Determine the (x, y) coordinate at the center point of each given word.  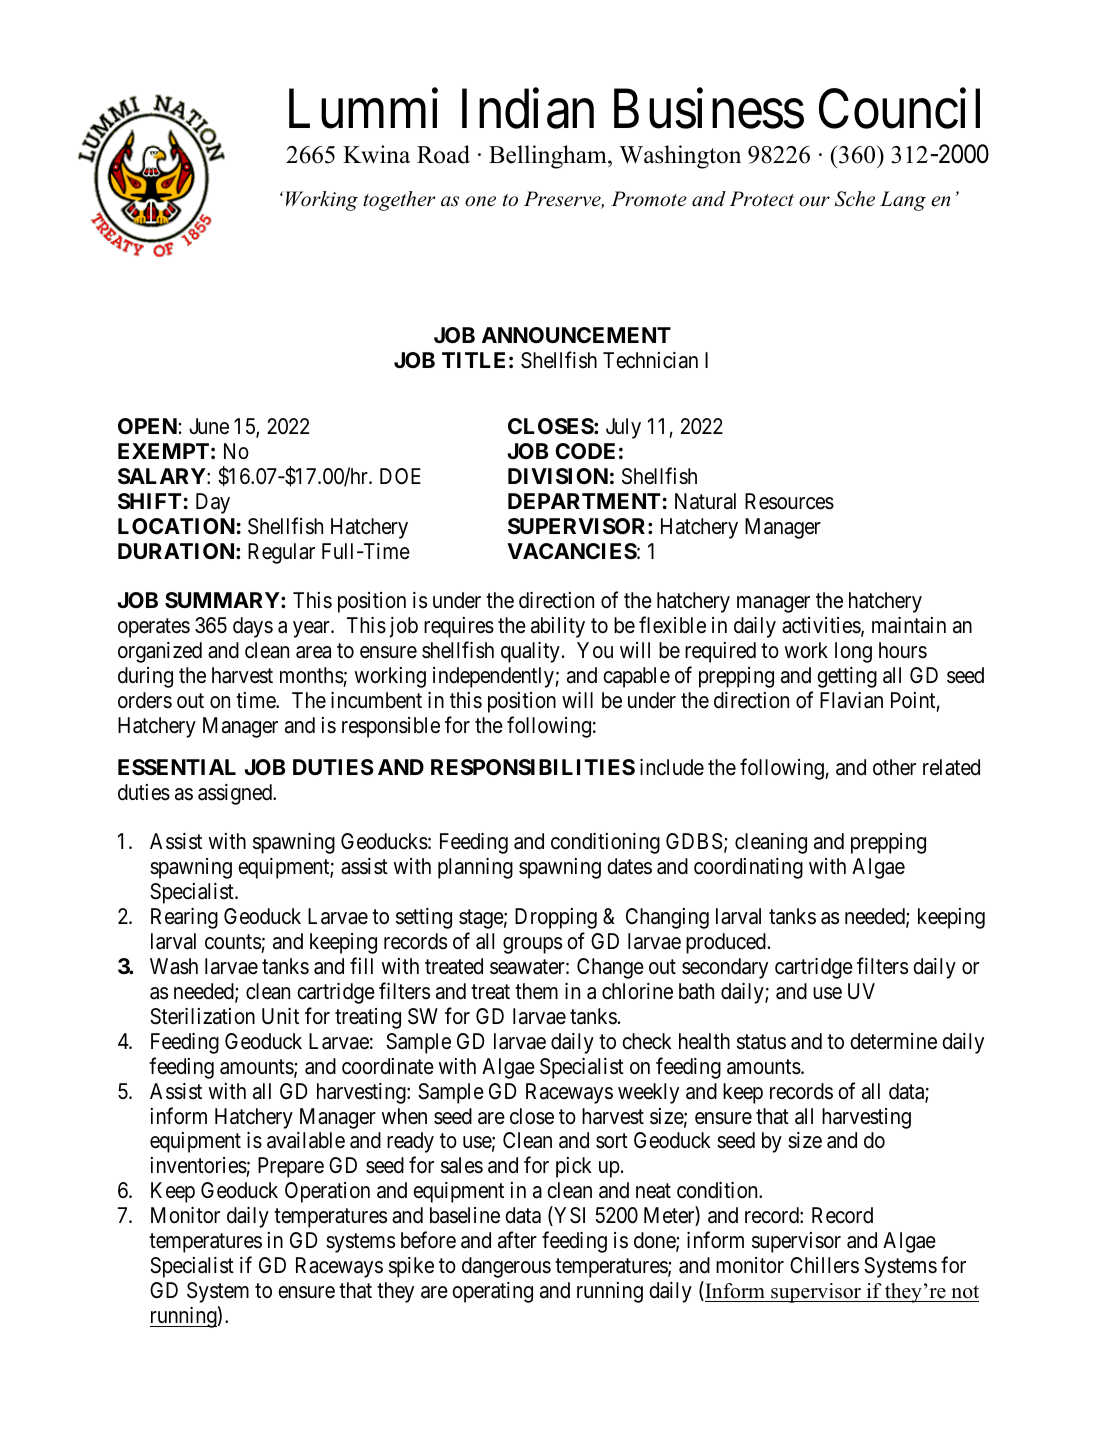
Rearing (184, 918)
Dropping (556, 918)
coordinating (748, 868)
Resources (789, 501)
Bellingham (549, 157)
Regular (281, 553)
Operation (327, 1192)
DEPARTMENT (584, 501)
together (399, 201)
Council (899, 109)
